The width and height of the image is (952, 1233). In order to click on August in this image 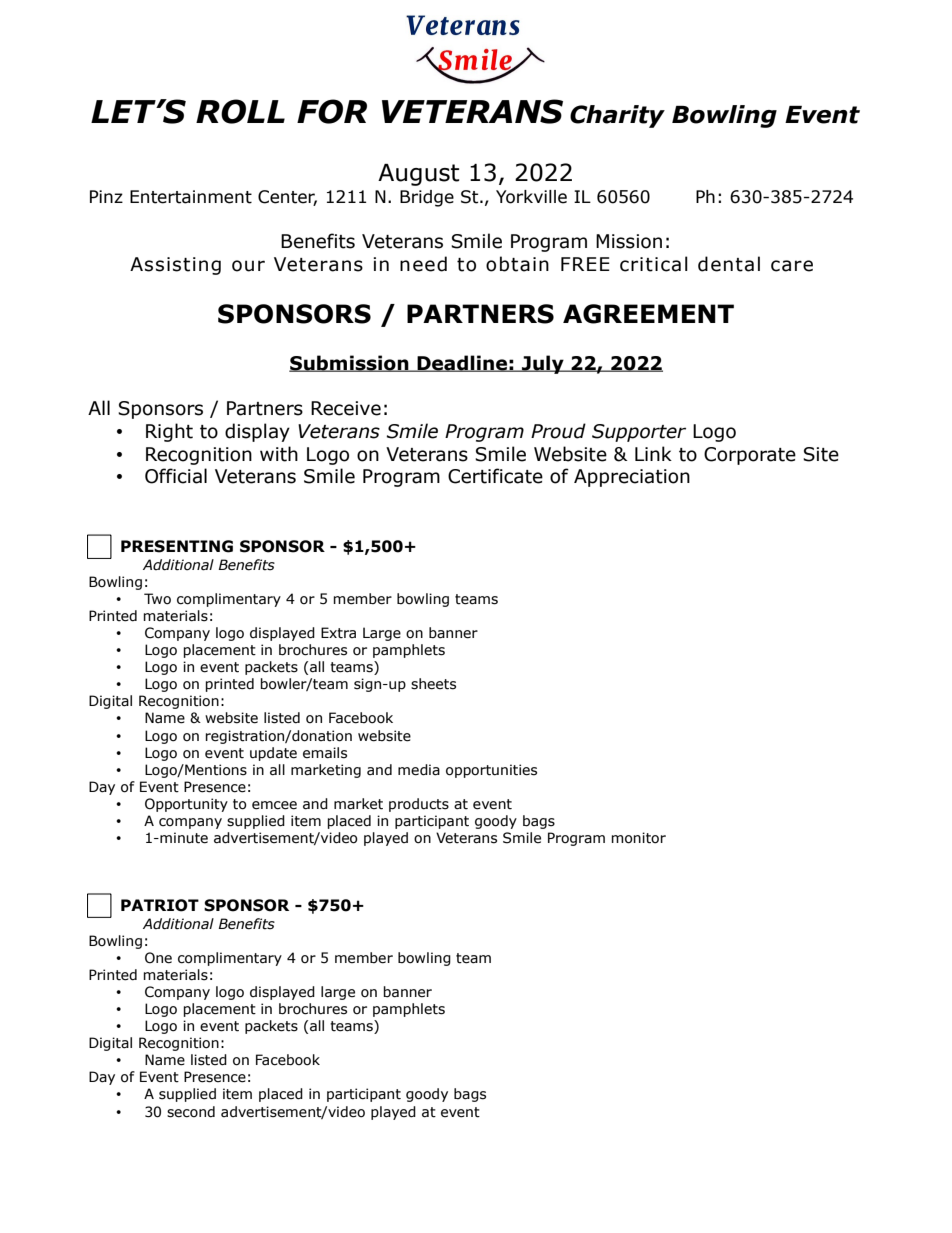, I will do `click(418, 175)`.
